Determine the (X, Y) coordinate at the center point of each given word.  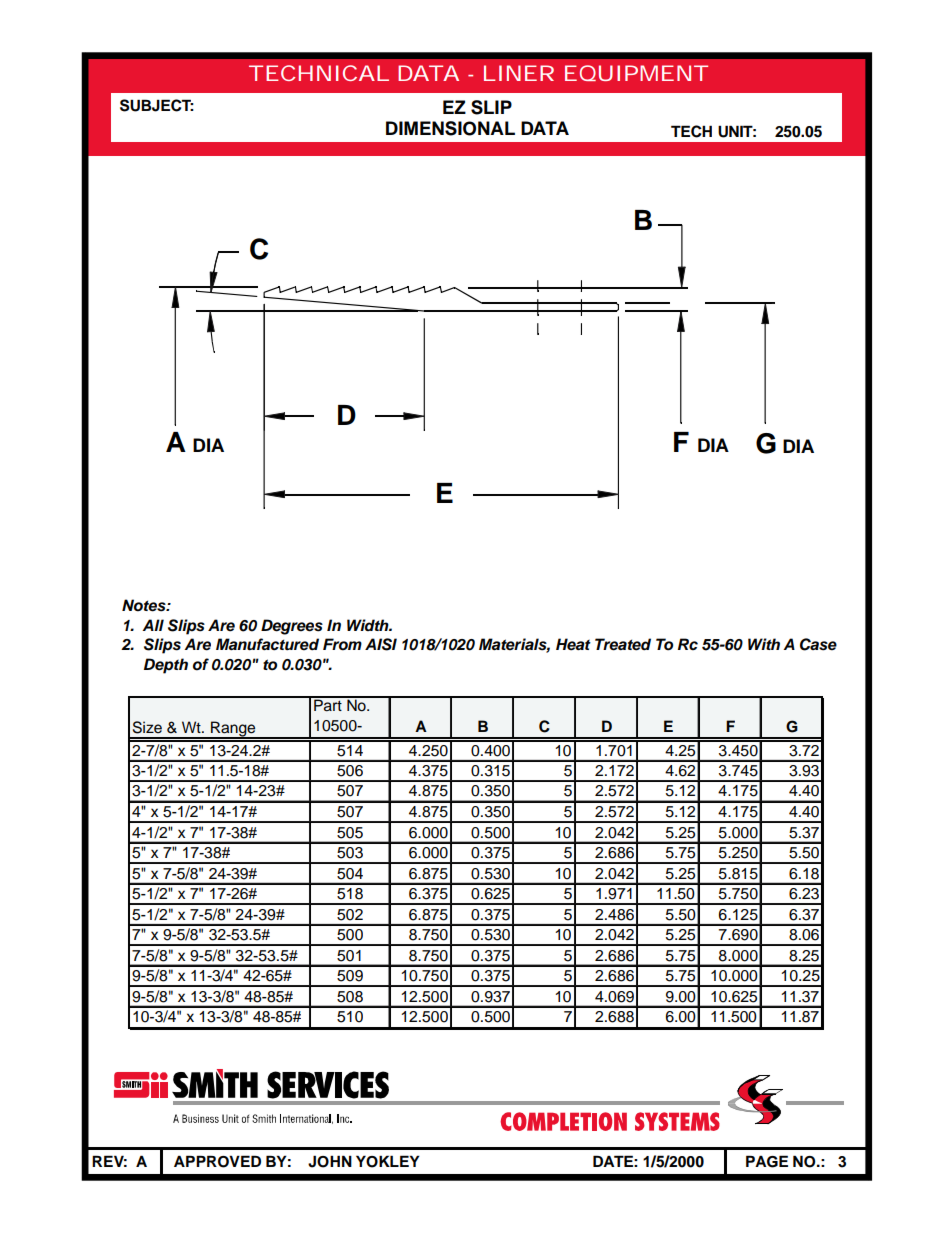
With (764, 644)
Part (328, 704)
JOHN (330, 1161)
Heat (573, 644)
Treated (623, 644)
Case (818, 644)
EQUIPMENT (636, 73)
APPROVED (217, 1161)
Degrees (292, 627)
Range (233, 730)
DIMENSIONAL (450, 128)
